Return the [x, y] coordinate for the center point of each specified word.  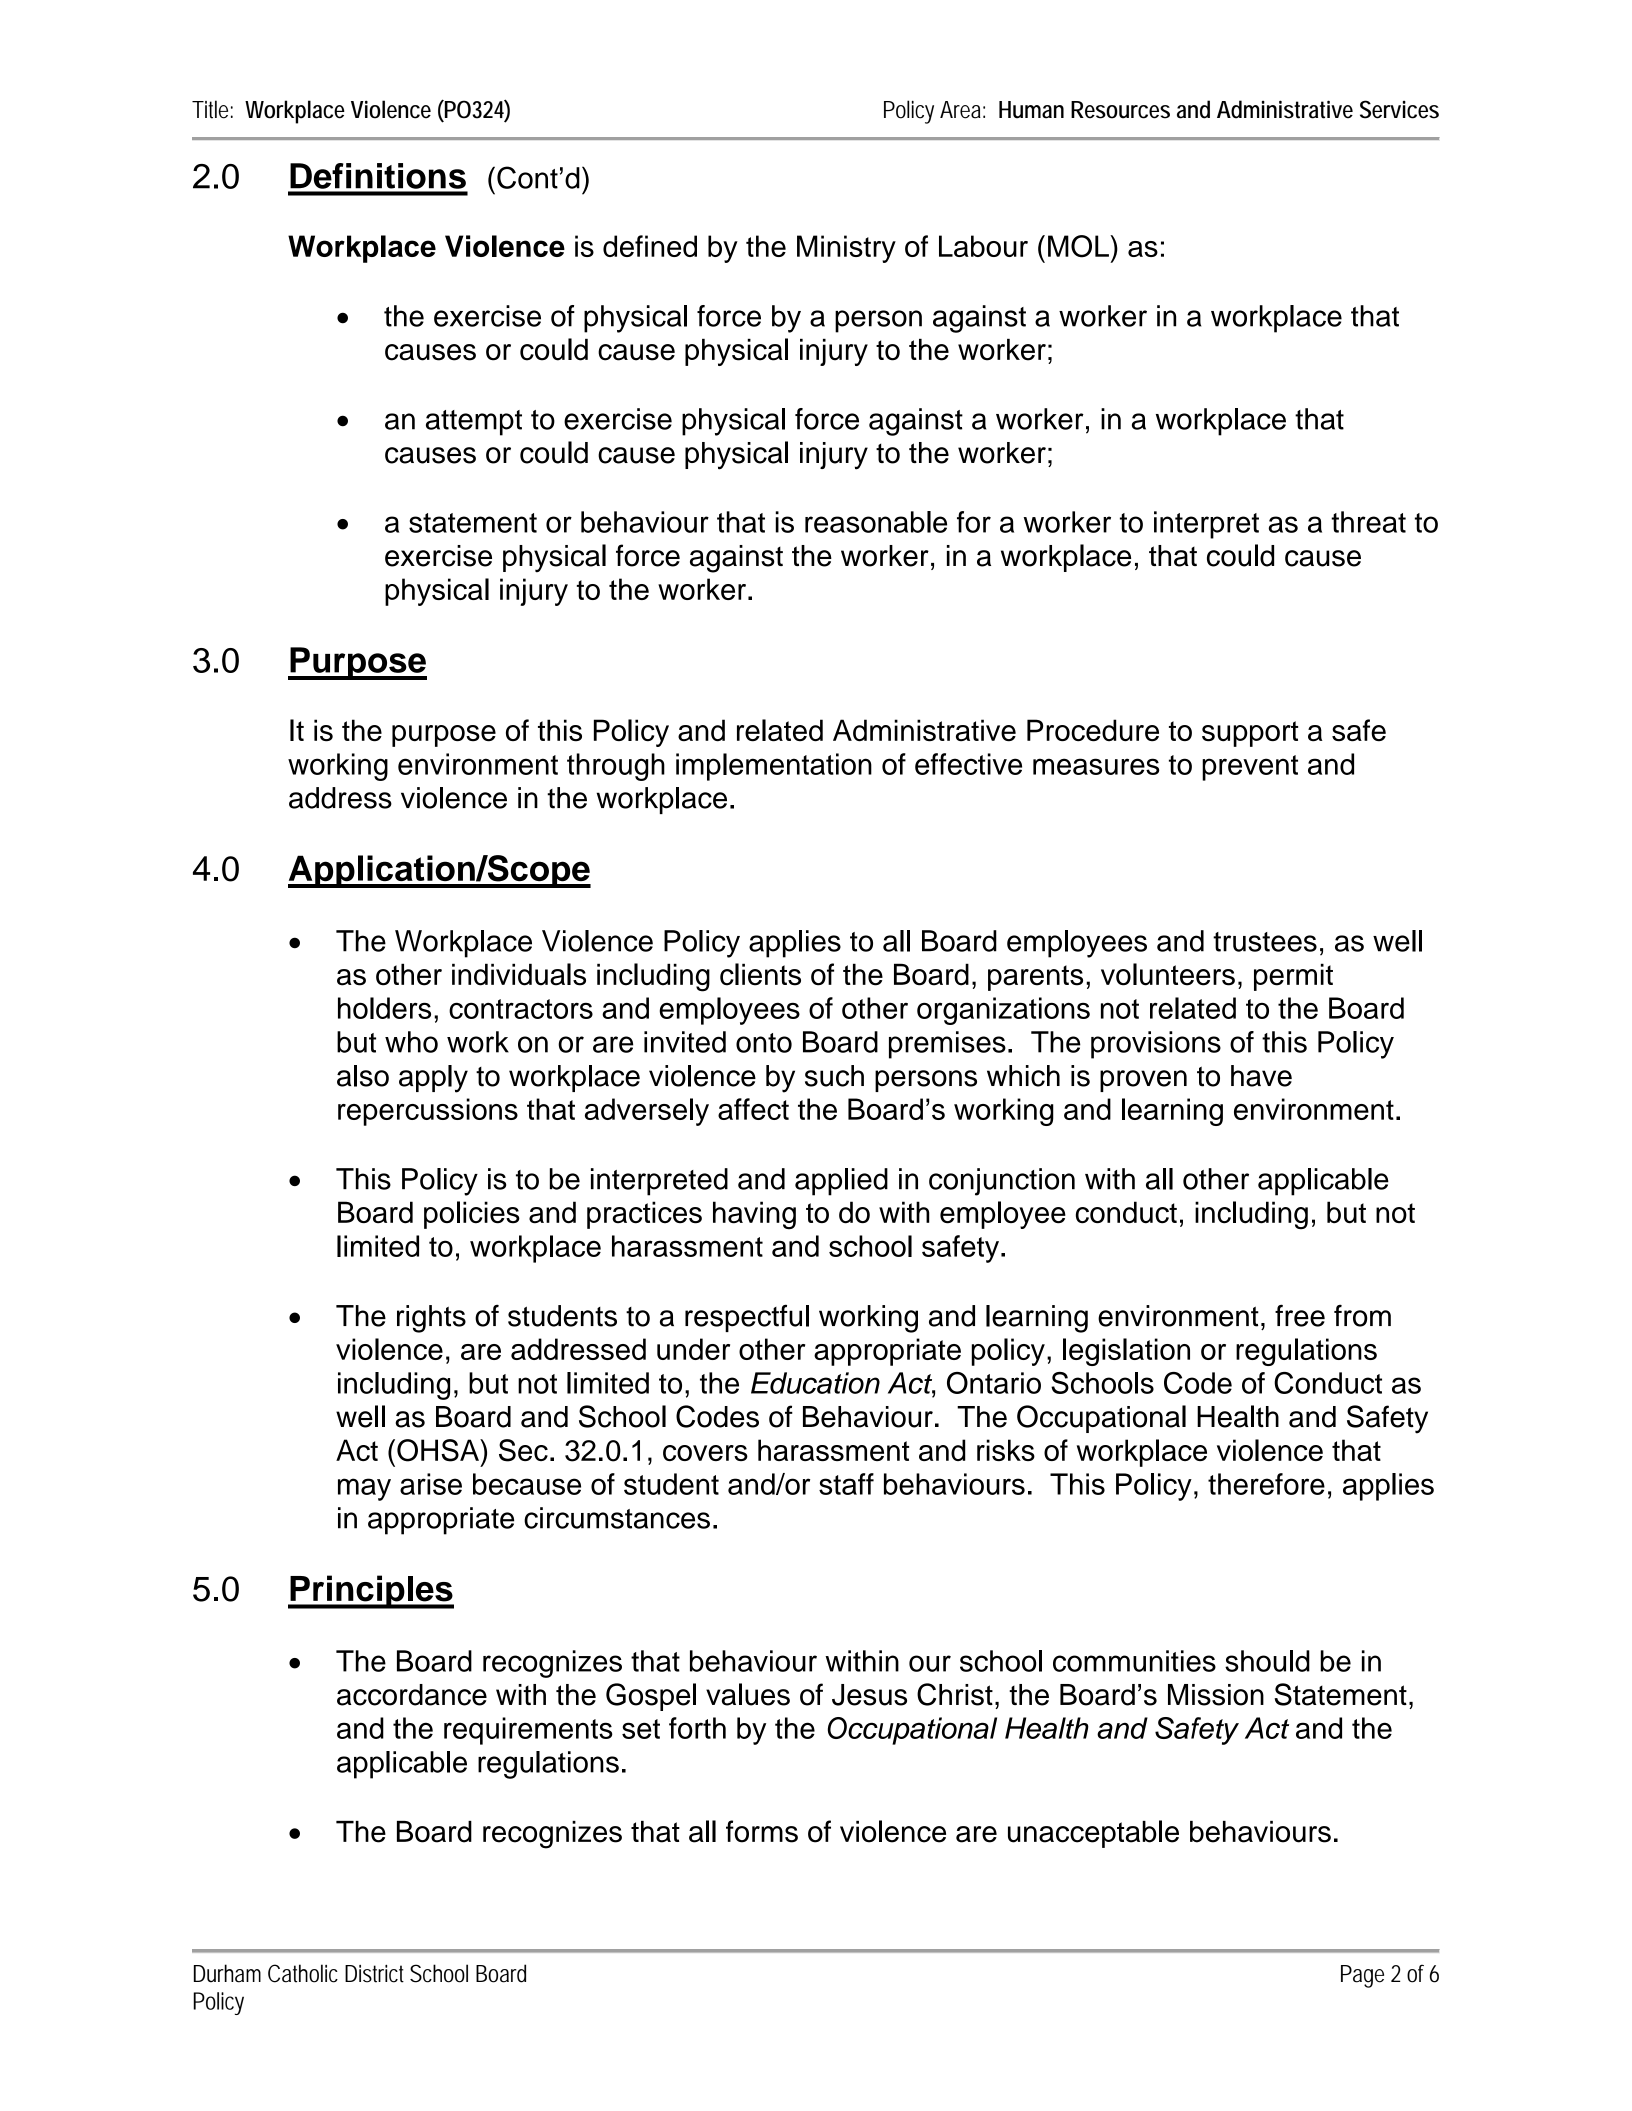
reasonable [876, 522]
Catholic [303, 1973]
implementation [774, 767]
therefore [1266, 1484]
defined [650, 246]
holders [384, 1008]
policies [472, 1215]
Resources [1120, 110]
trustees [1265, 942]
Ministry [846, 249]
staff [846, 1484]
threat [1368, 522]
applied [841, 1182]
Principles [371, 1592]
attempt [474, 423]
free [1300, 1315]
